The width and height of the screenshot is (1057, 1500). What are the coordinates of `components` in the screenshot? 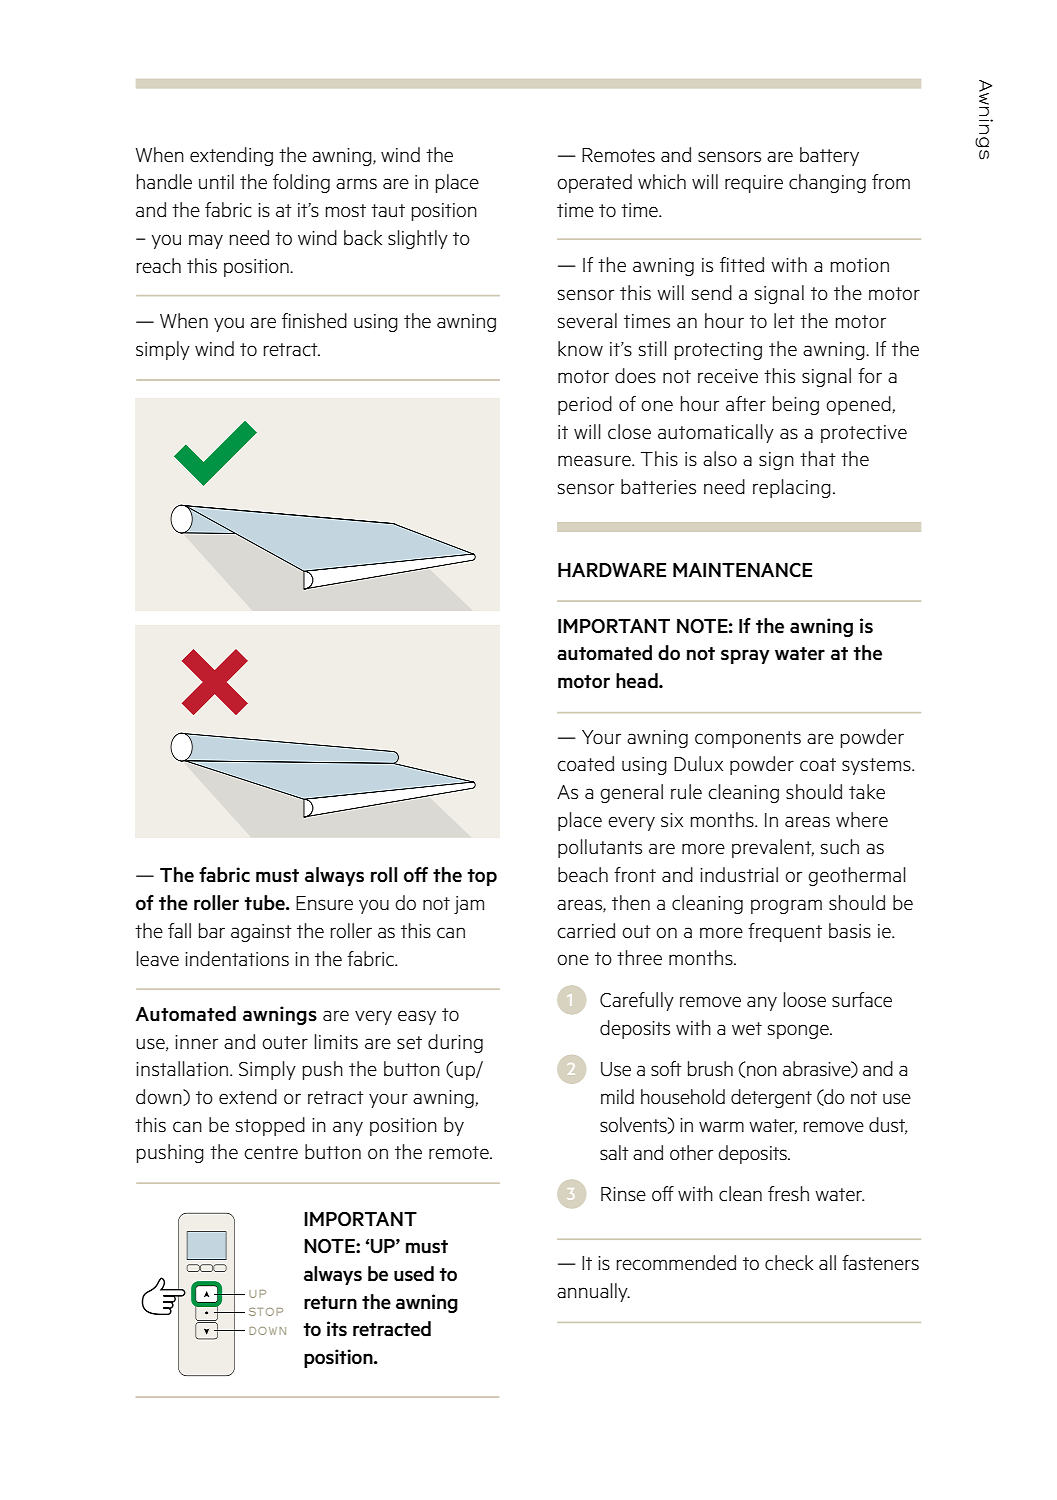 It's located at (748, 739).
